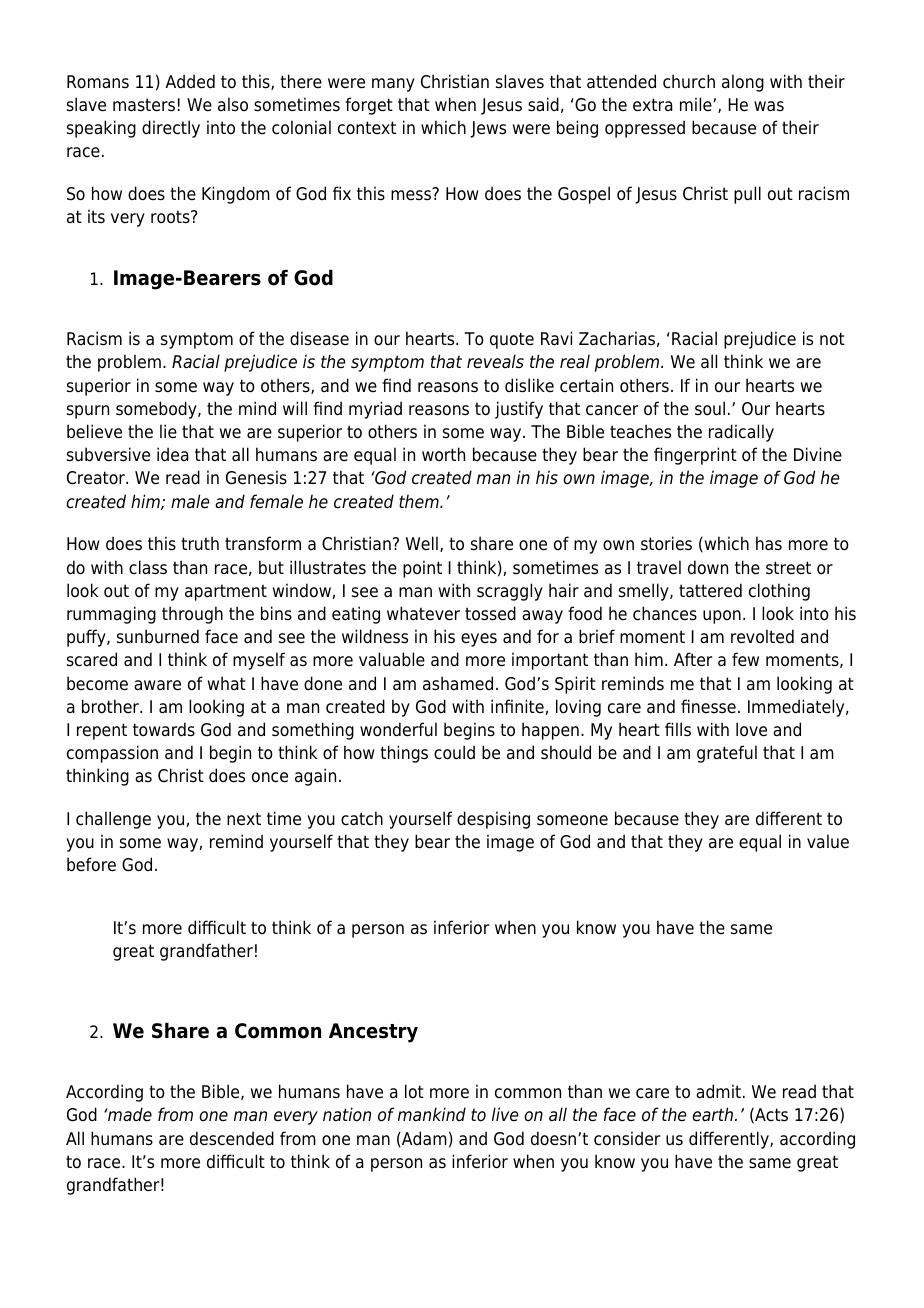 The width and height of the page is (924, 1308). What do you see at coordinates (113, 820) in the page?
I see `challenge` at bounding box center [113, 820].
